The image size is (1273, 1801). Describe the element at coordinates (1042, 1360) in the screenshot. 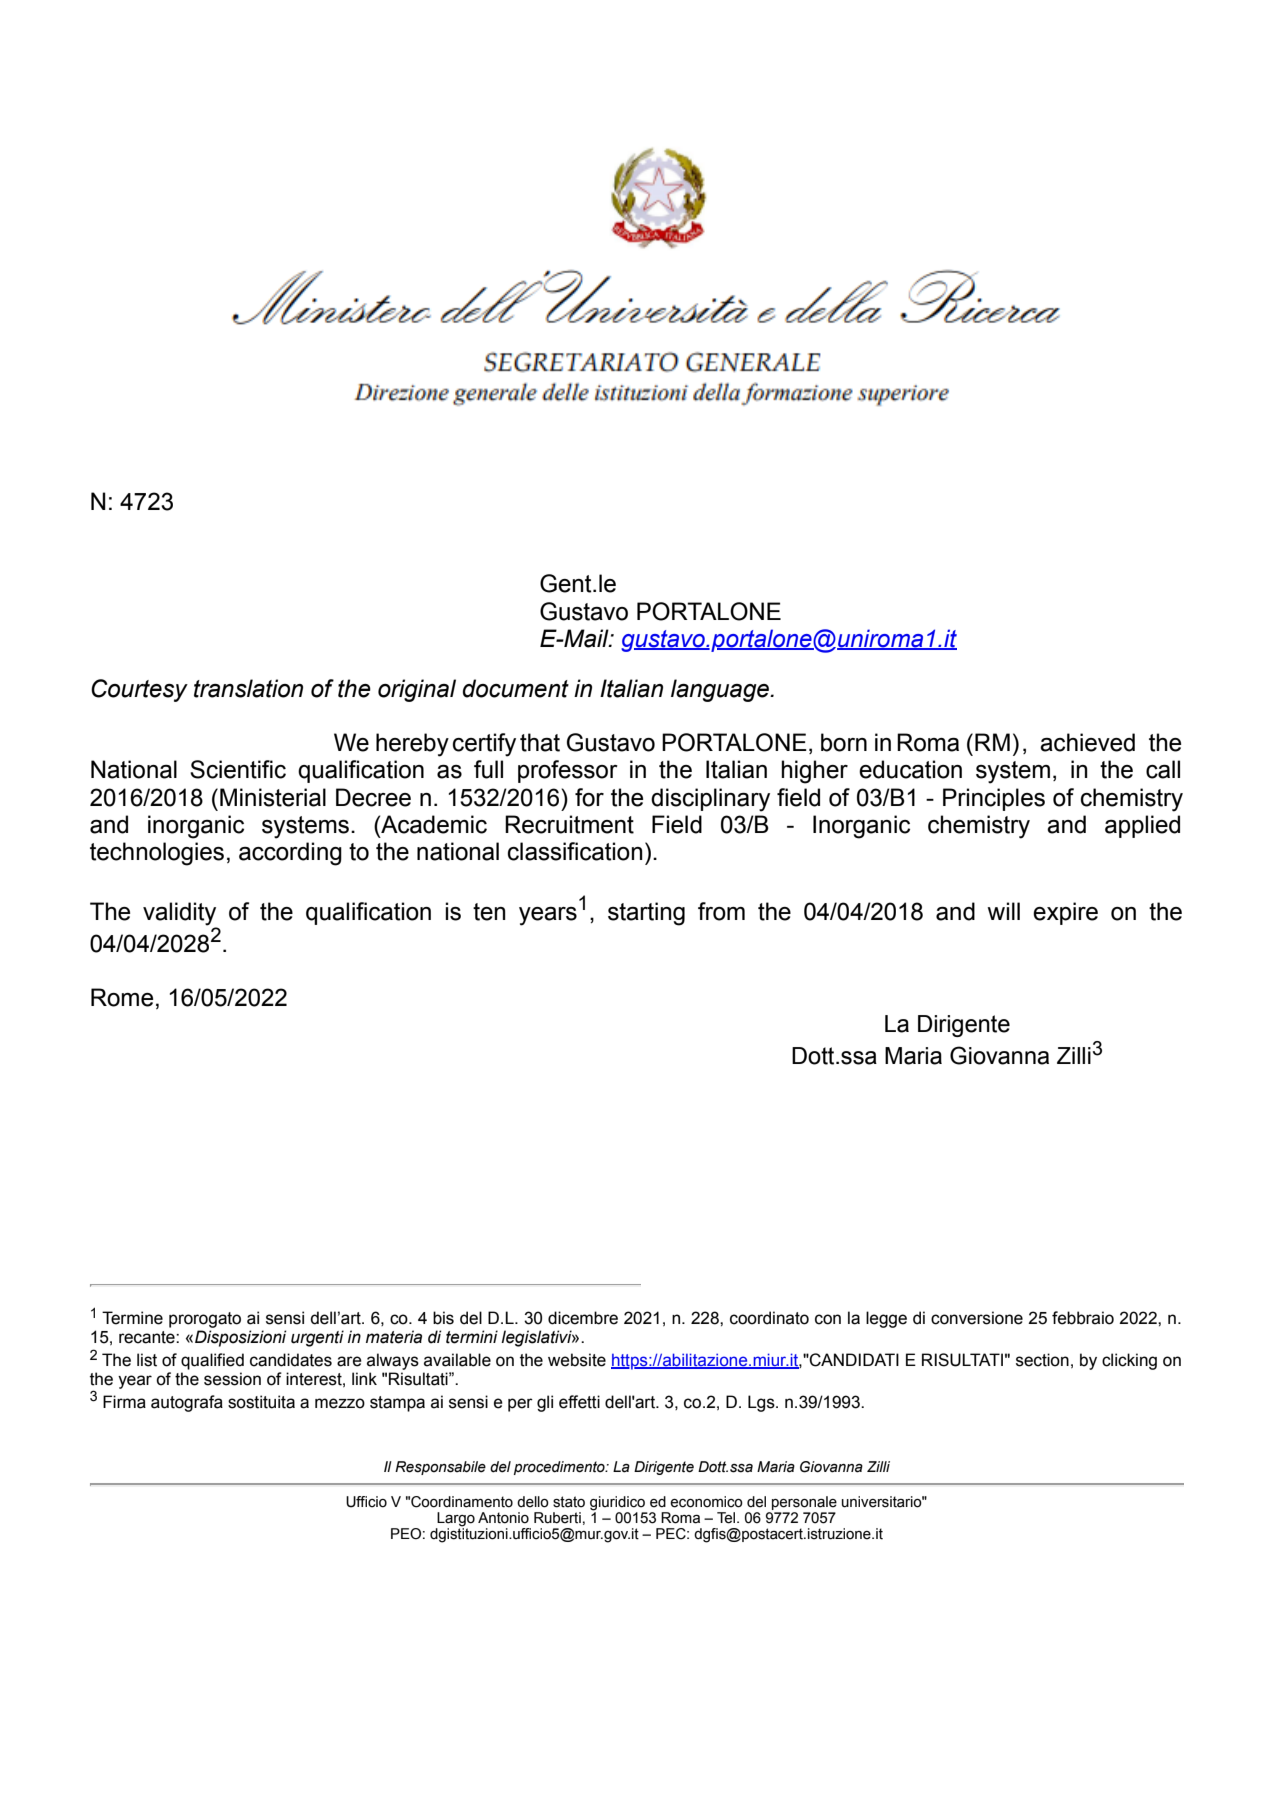

I see `section` at that location.
